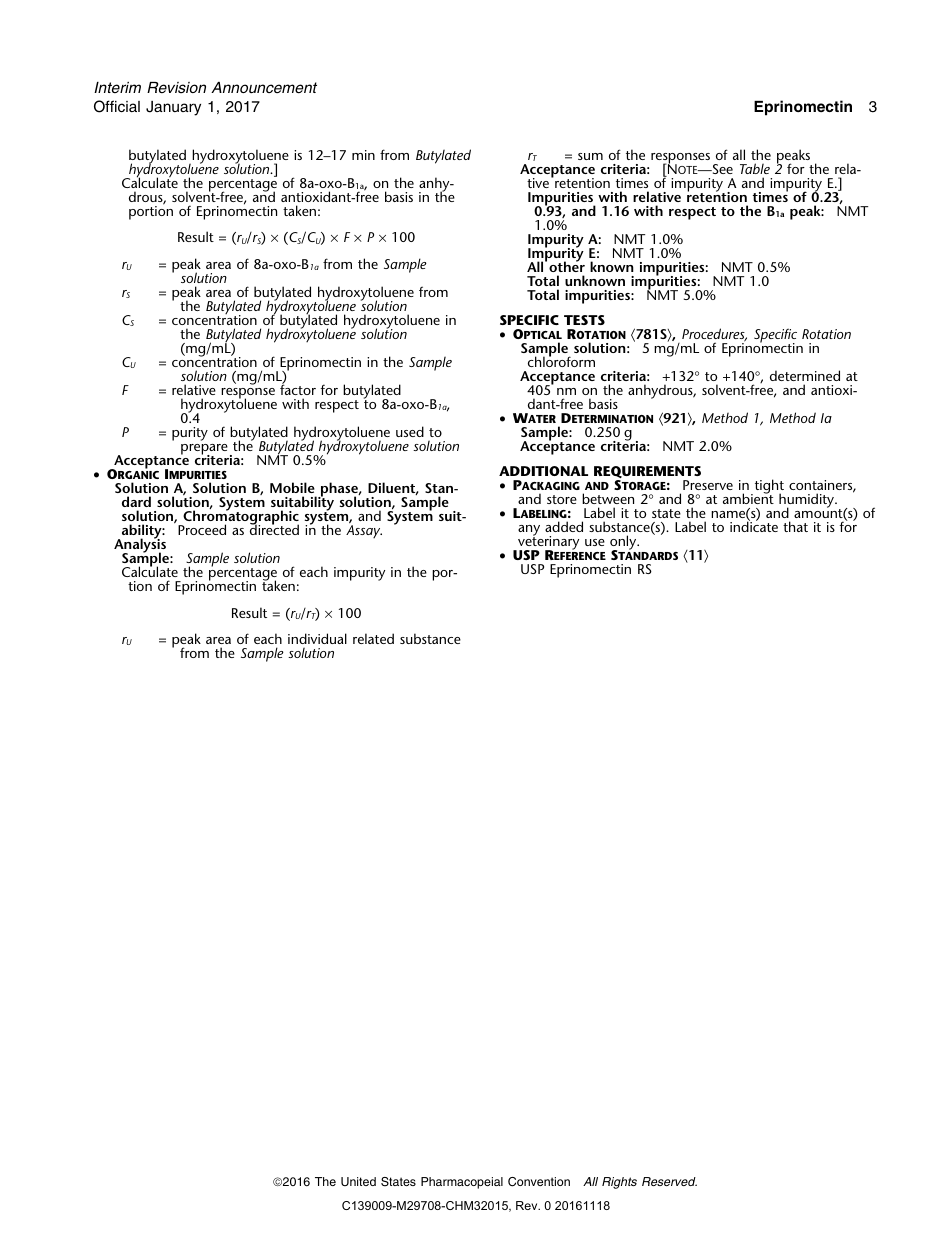 The height and width of the screenshot is (1233, 952). I want to click on added, so click(564, 526).
